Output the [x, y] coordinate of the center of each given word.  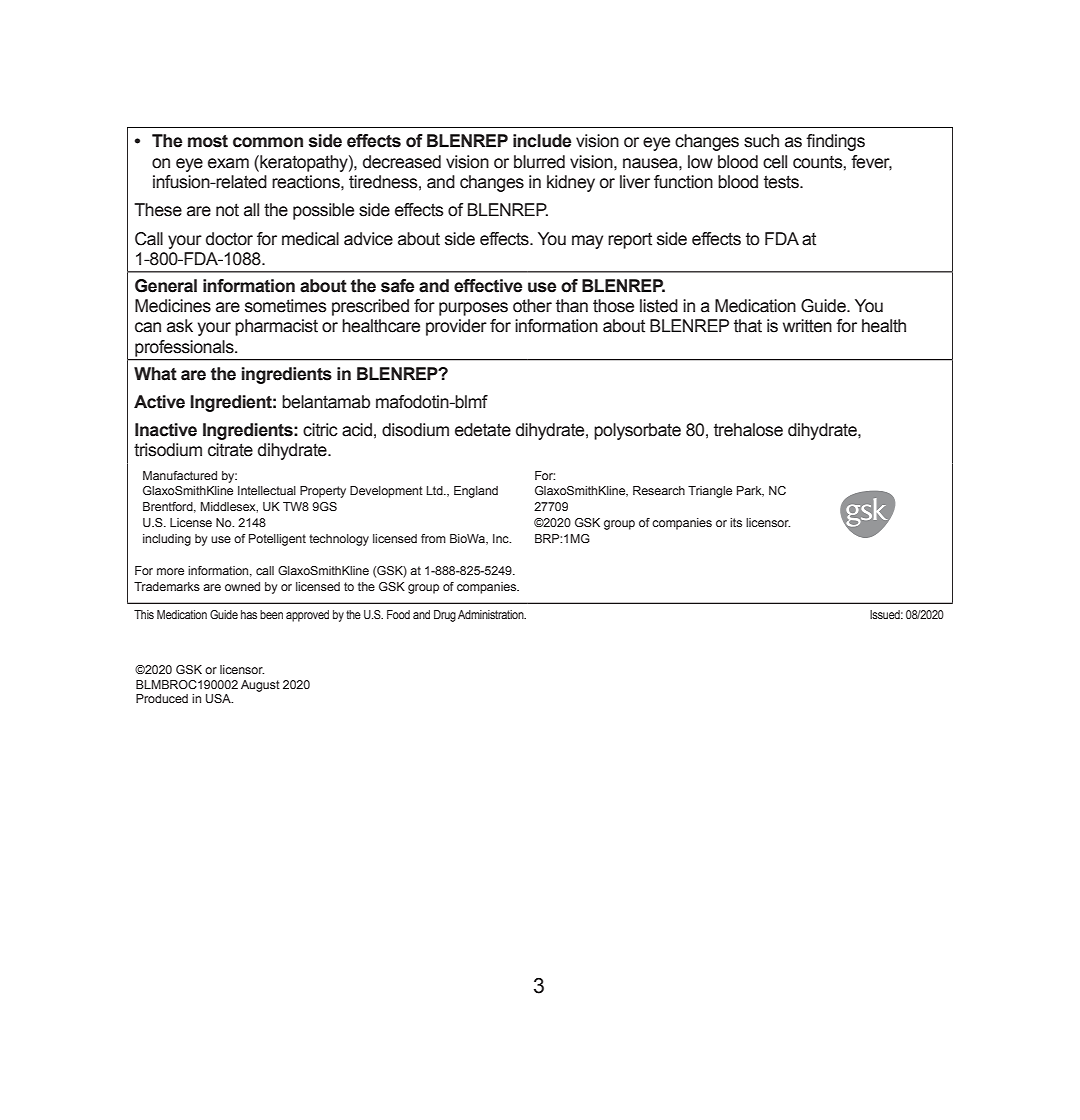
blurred [539, 162]
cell [775, 162]
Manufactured [180, 475]
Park [750, 491]
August [260, 686]
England [476, 492]
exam [228, 163]
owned [242, 586]
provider [456, 327]
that [748, 326]
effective [488, 286]
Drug [445, 616]
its [736, 522]
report [630, 241]
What [155, 374]
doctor [229, 239]
